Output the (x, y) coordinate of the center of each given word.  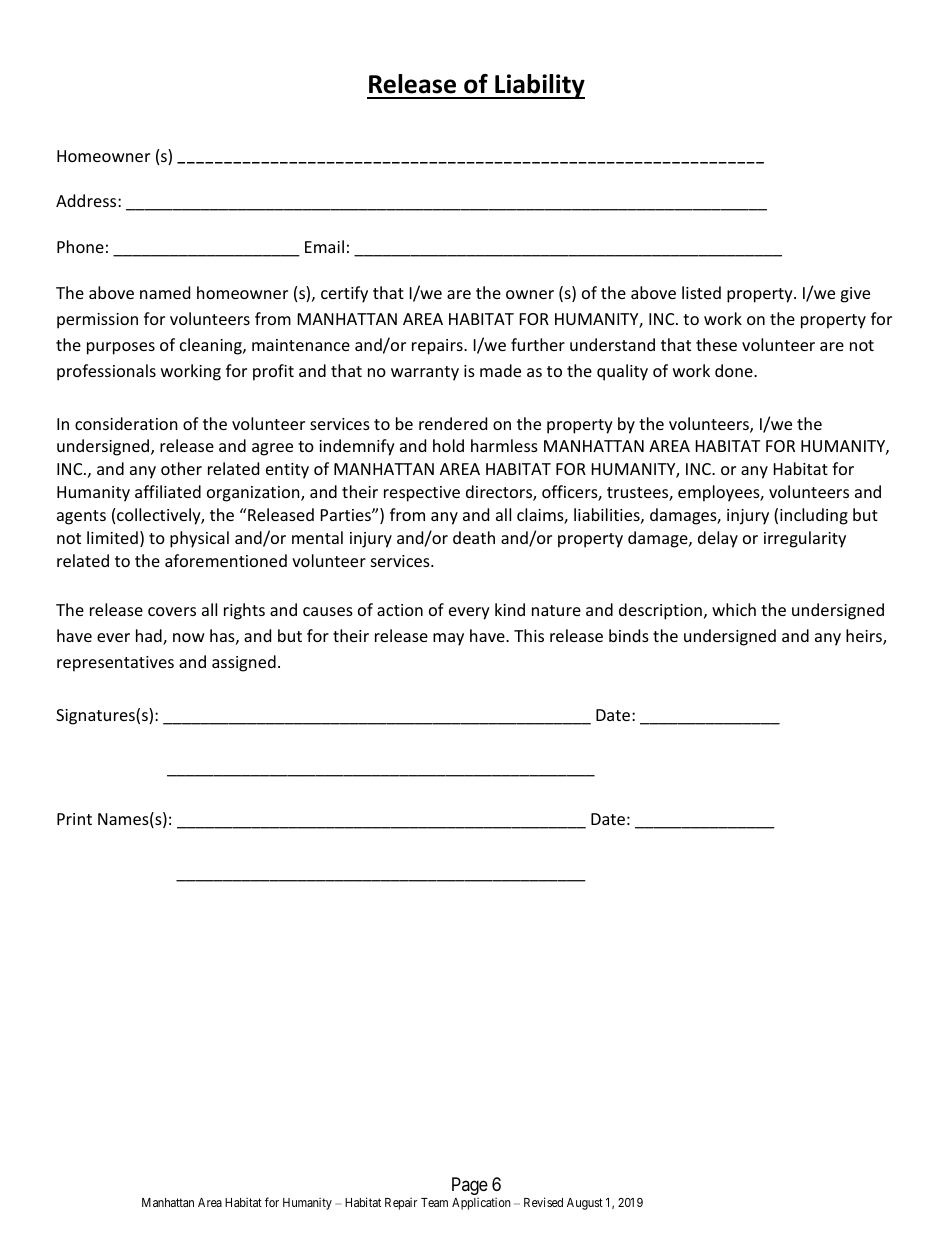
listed (701, 292)
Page (470, 1186)
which (734, 609)
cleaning (212, 346)
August (585, 1204)
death (474, 537)
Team (434, 1202)
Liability (539, 86)
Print (74, 819)
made (500, 370)
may (448, 639)
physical (199, 539)
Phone (80, 246)
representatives (115, 664)
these (716, 344)
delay (718, 539)
